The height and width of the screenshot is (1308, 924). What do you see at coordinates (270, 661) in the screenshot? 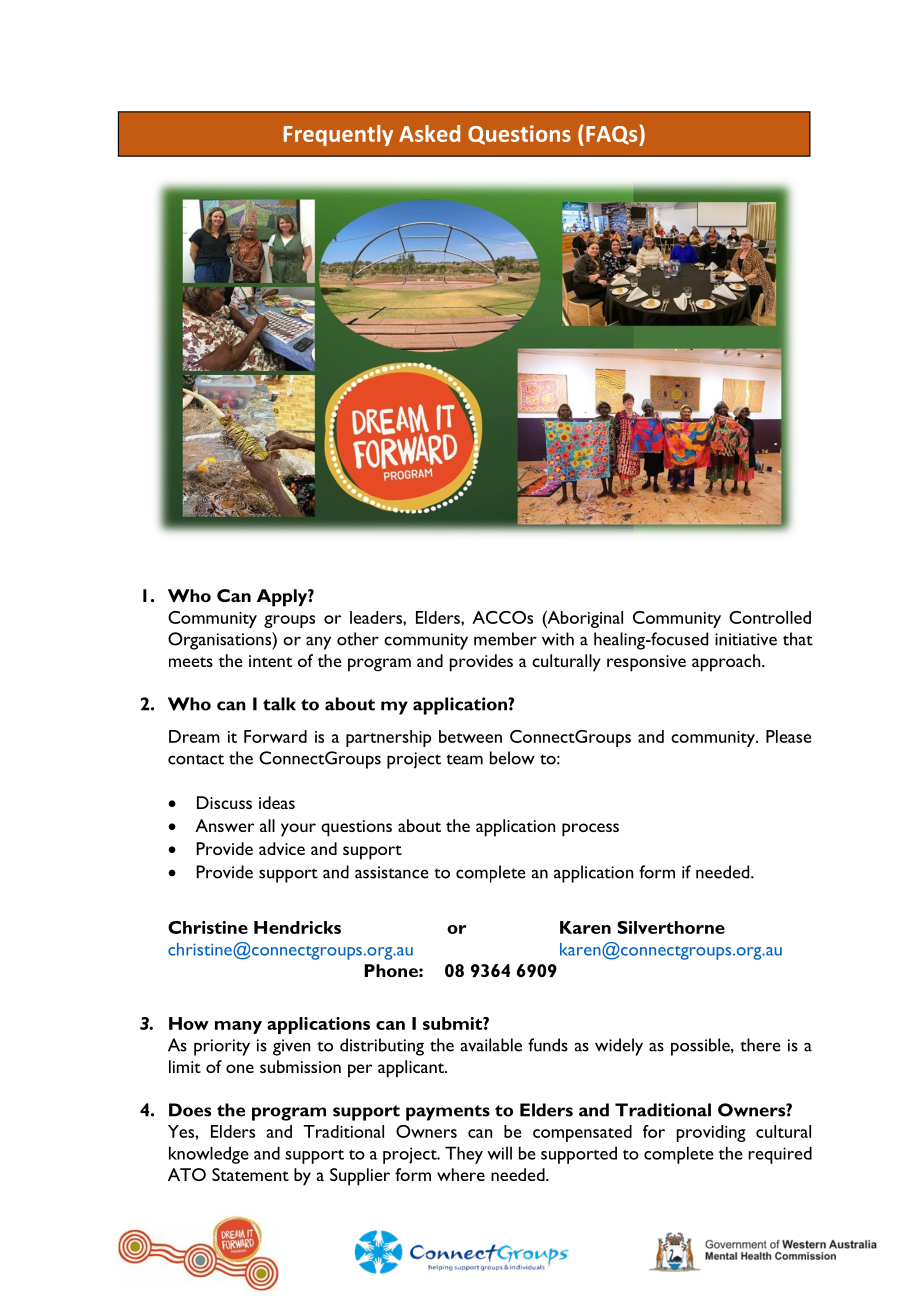
I see `intent` at bounding box center [270, 661].
